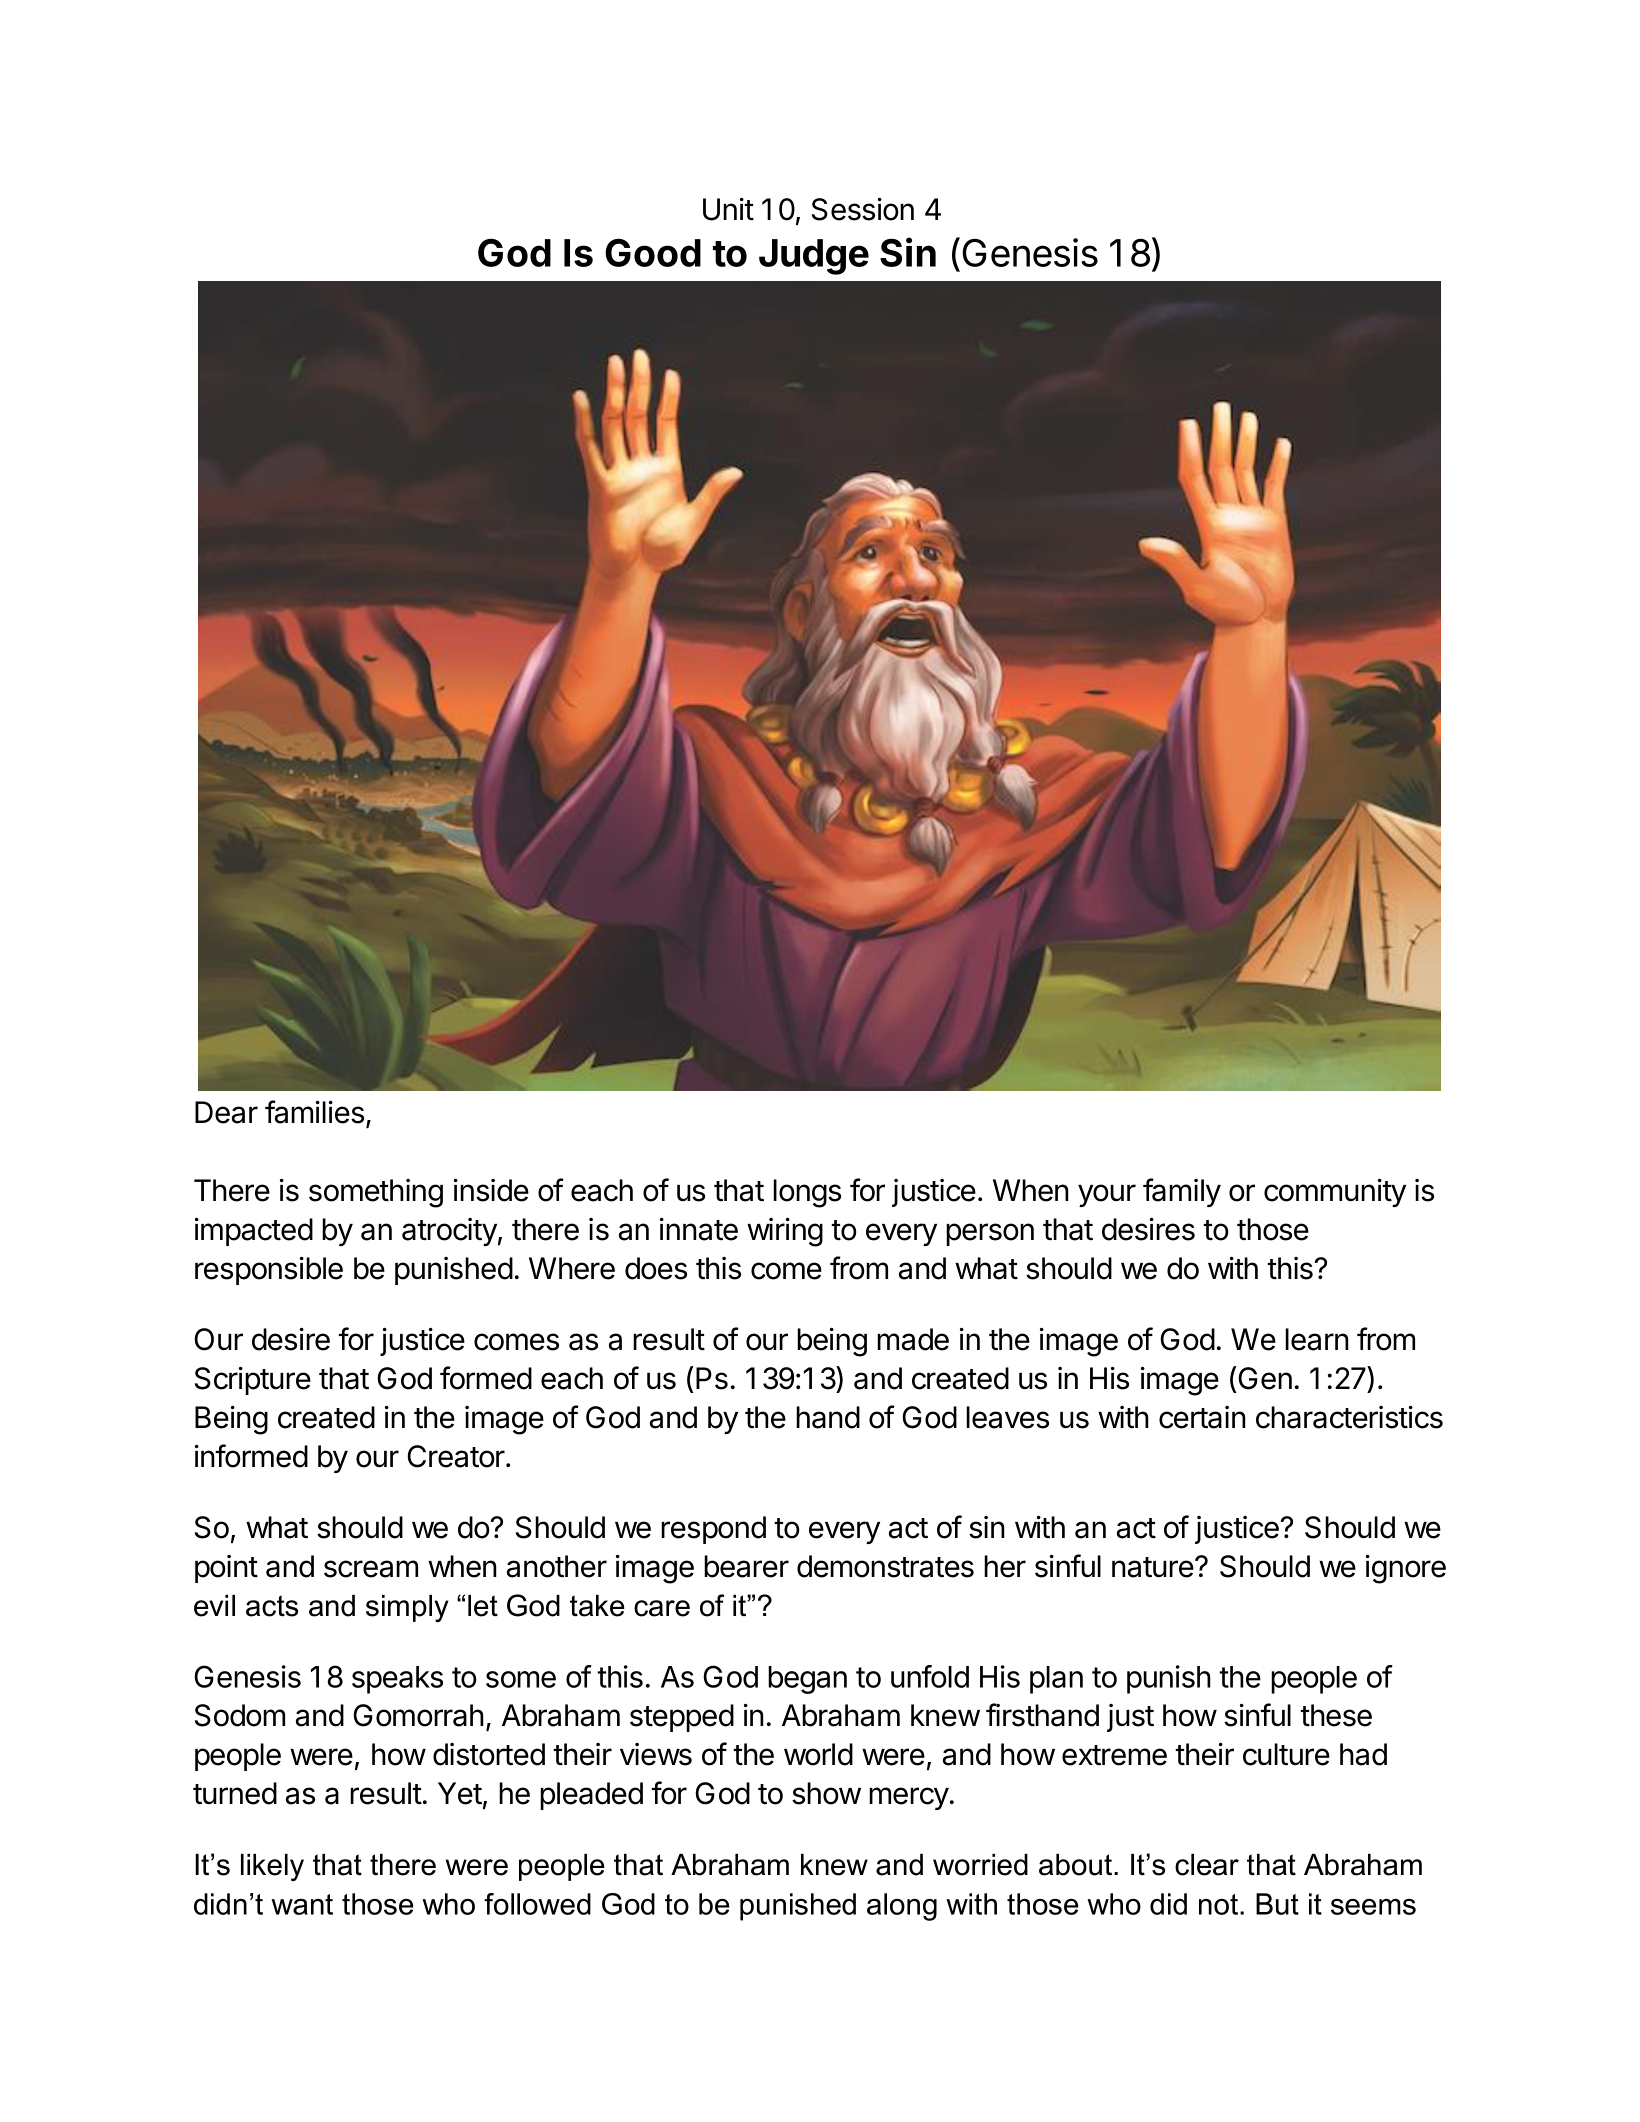 This screenshot has height=2122, width=1640. Describe the element at coordinates (814, 257) in the screenshot. I see `Judge` at that location.
